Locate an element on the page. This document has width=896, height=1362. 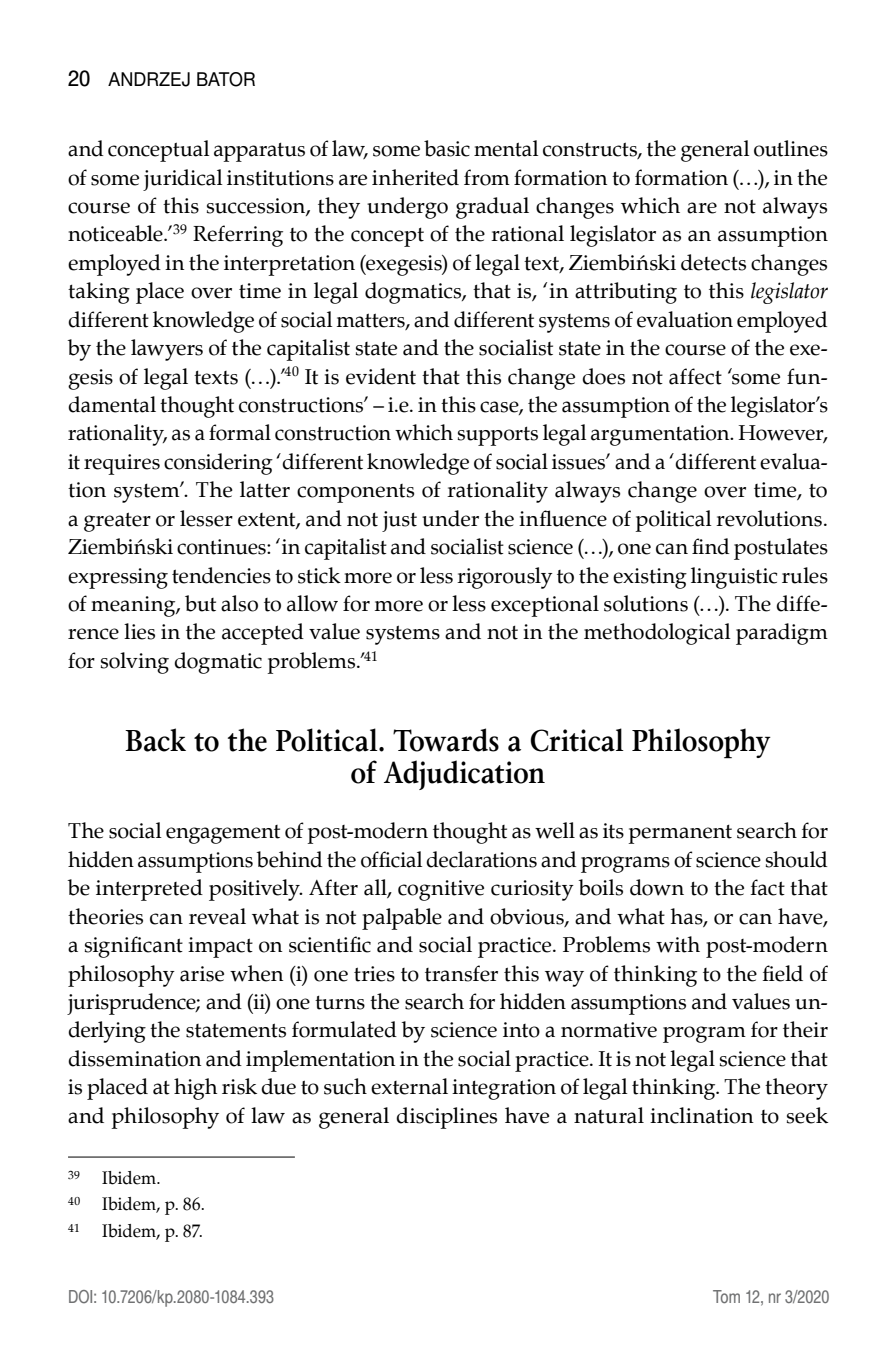
high is located at coordinates (195, 1089).
